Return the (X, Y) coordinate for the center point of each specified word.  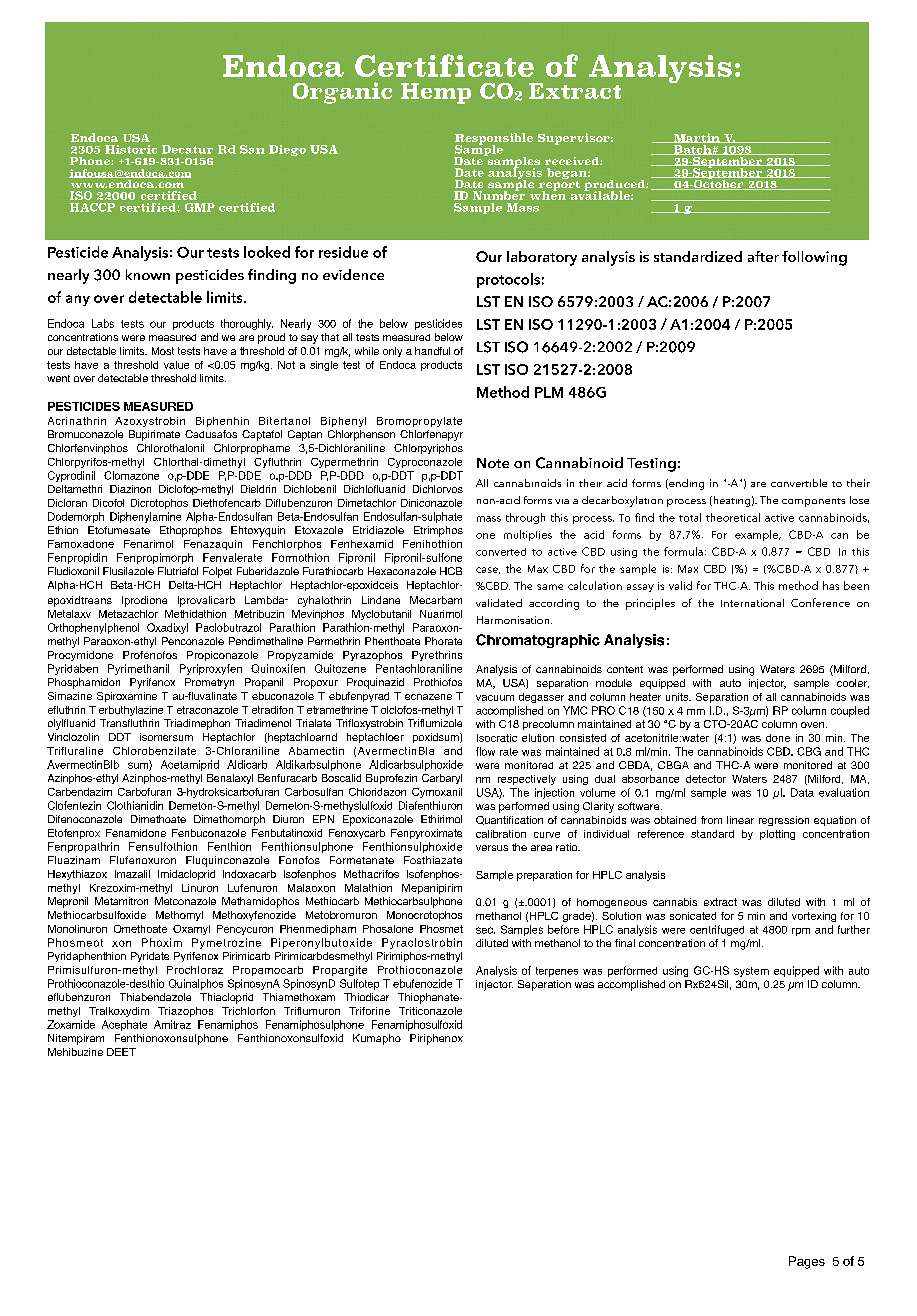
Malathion (368, 888)
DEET (121, 1052)
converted (501, 552)
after (763, 256)
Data (802, 792)
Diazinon (130, 489)
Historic (131, 149)
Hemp (436, 93)
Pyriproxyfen (211, 669)
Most (163, 351)
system (751, 972)
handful (432, 351)
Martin (697, 138)
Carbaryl (442, 779)
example (757, 535)
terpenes (557, 972)
